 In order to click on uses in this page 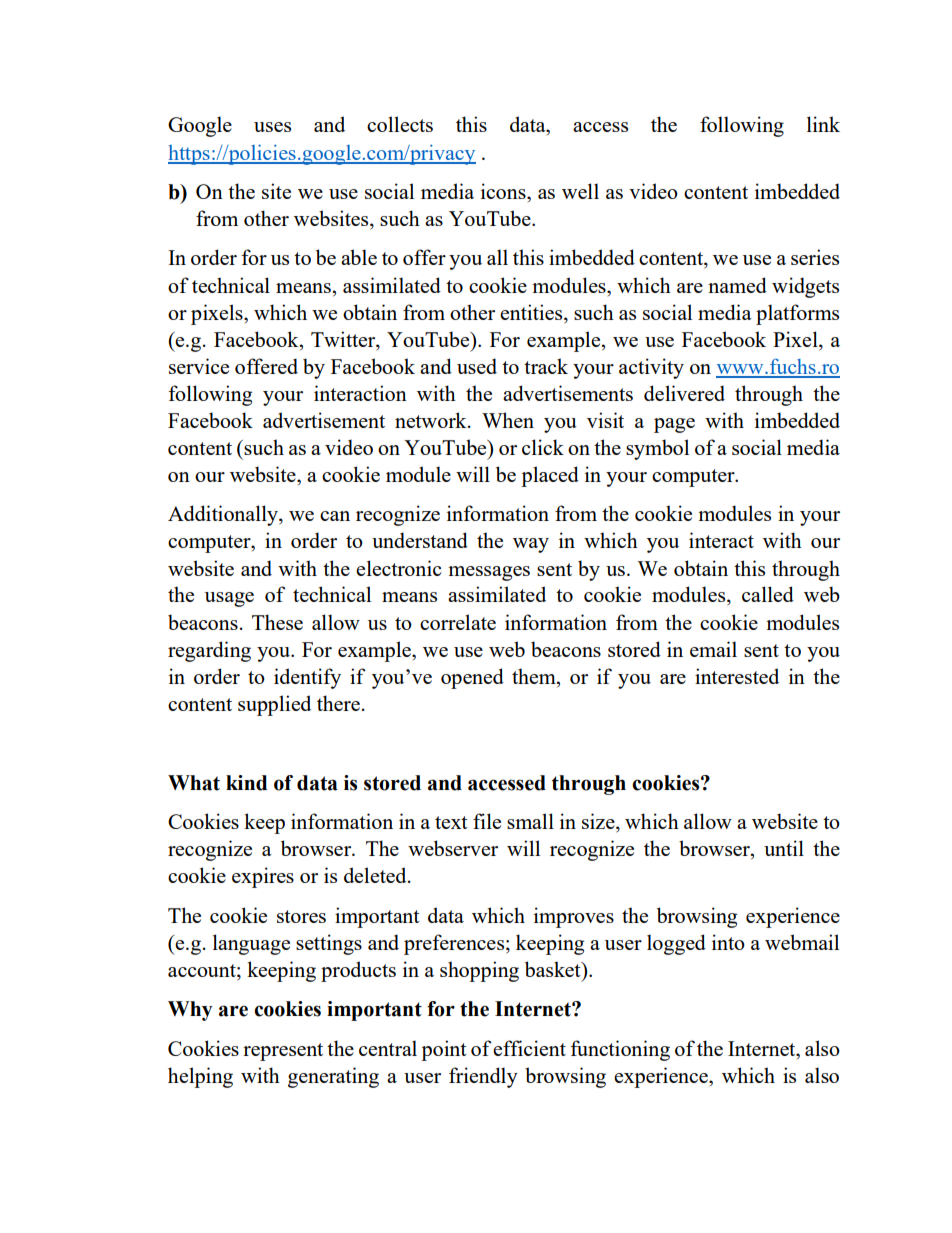, I will do `click(272, 127)`.
